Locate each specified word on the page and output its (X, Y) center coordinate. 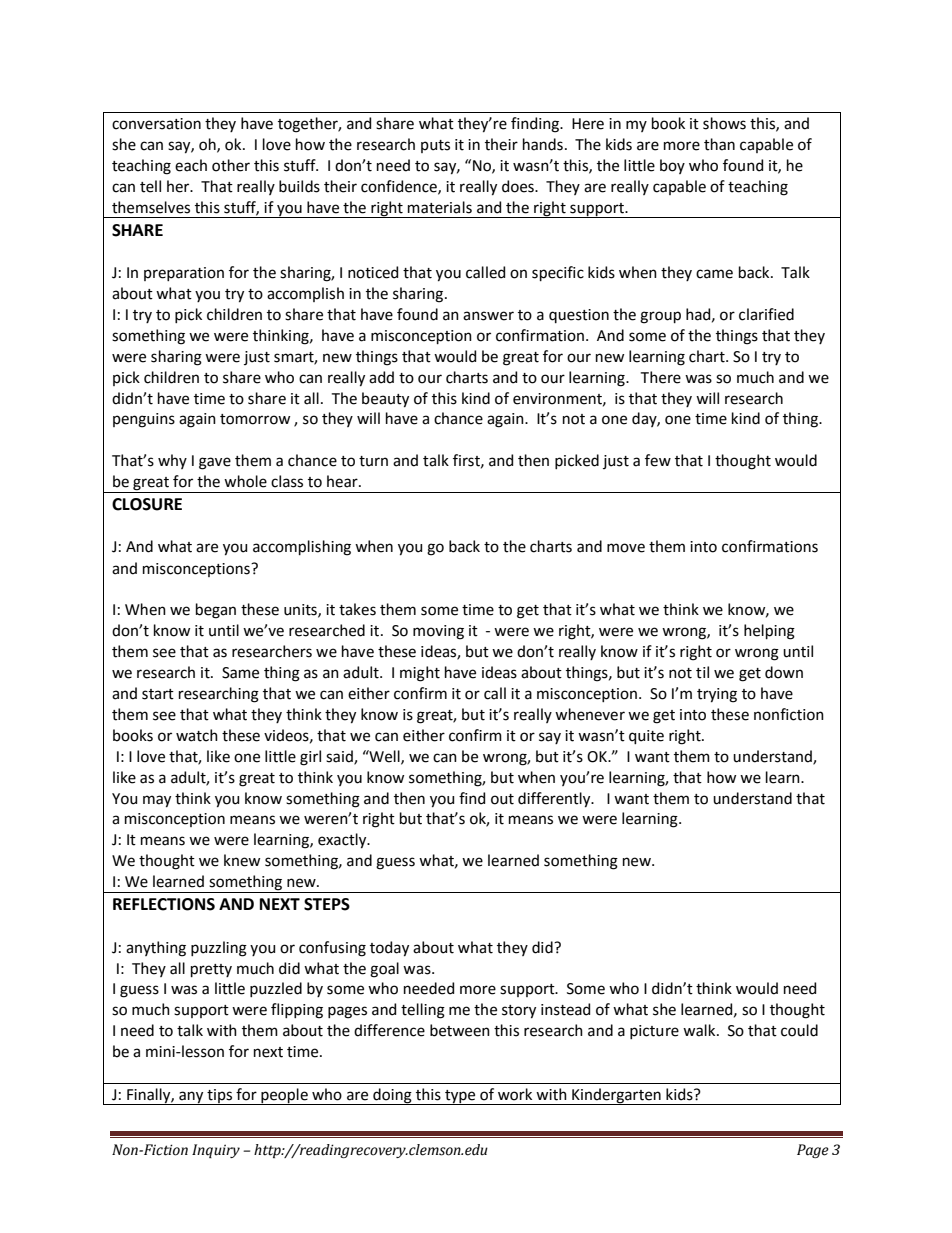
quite (646, 737)
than (719, 144)
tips (219, 1097)
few (658, 460)
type (460, 1097)
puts (435, 146)
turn (373, 461)
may (157, 801)
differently (555, 800)
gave (215, 463)
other (231, 165)
